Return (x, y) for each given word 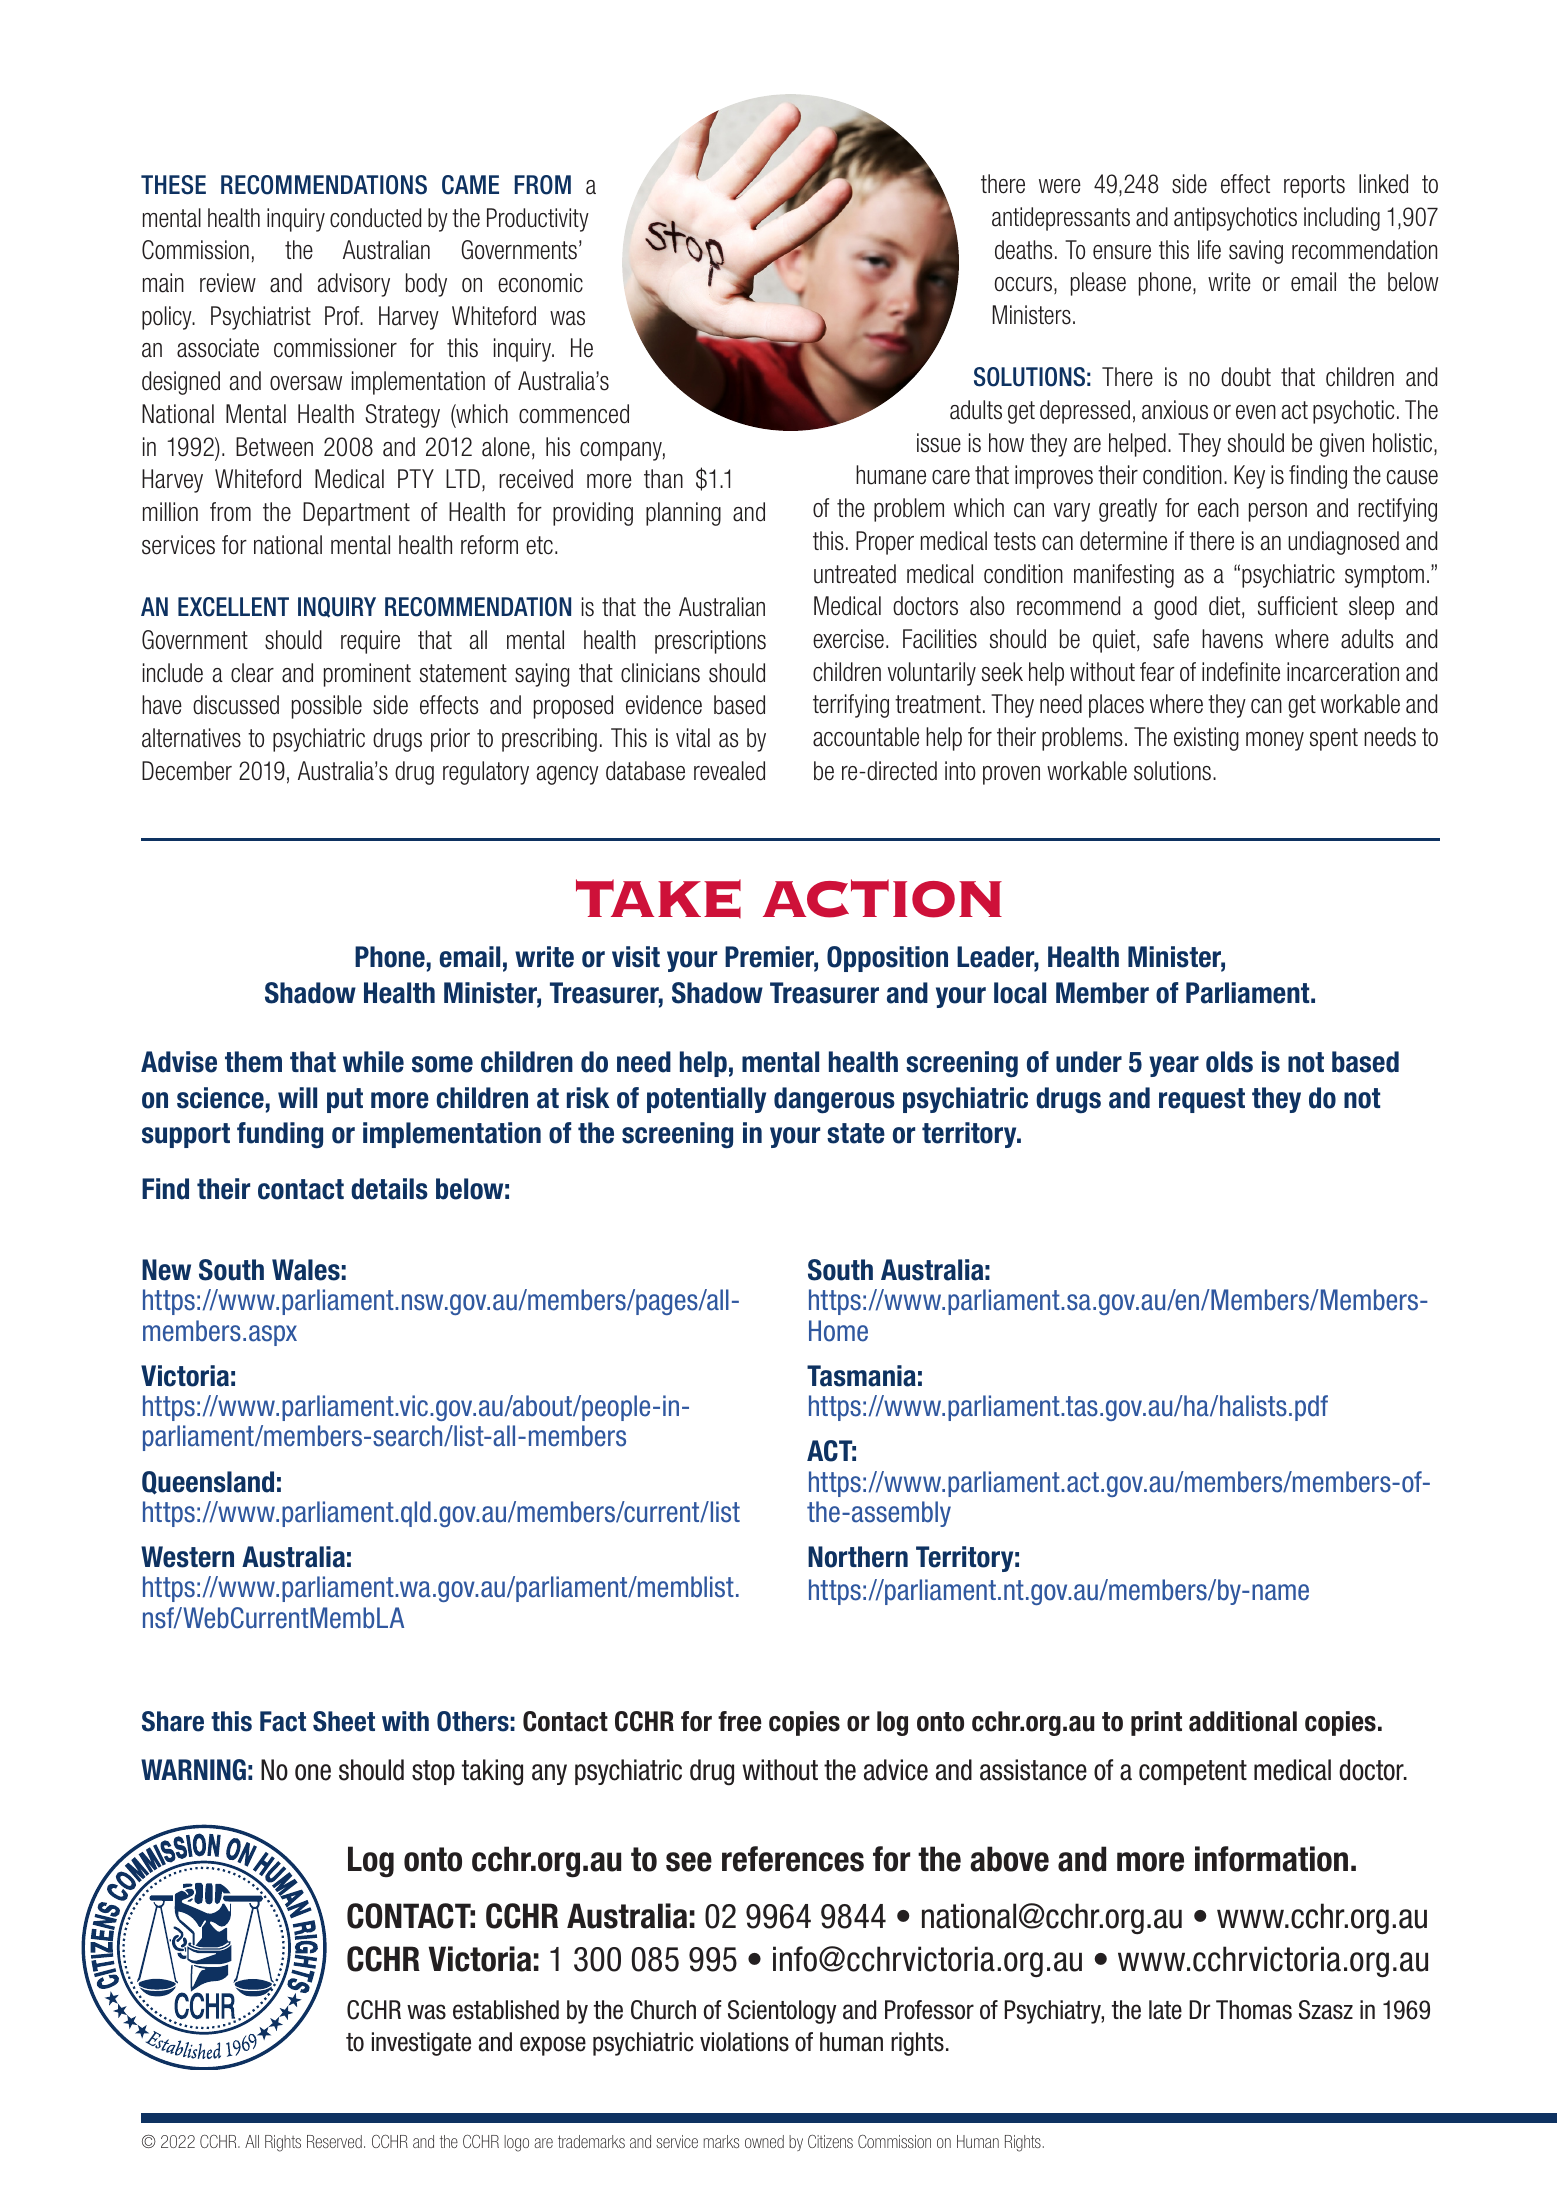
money (1275, 741)
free (740, 1721)
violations (744, 2042)
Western (187, 1557)
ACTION (882, 898)
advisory (354, 285)
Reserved (334, 2141)
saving (1256, 252)
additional (1243, 1721)
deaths (1023, 250)
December (187, 771)
